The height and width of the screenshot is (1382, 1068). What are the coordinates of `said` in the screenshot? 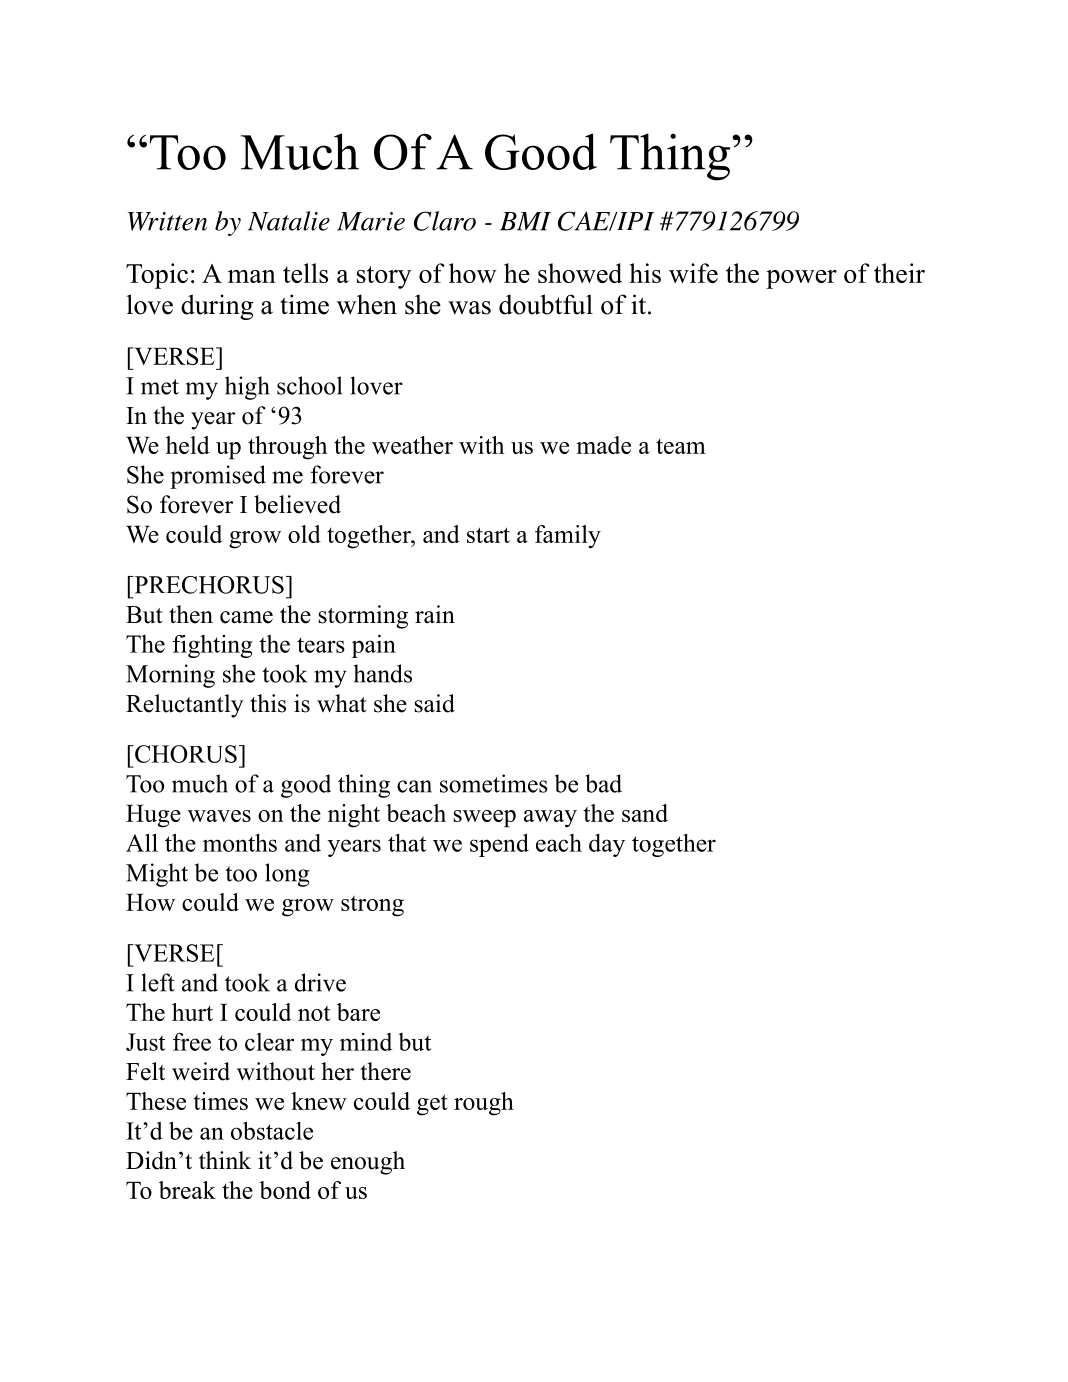 It's located at (434, 703).
